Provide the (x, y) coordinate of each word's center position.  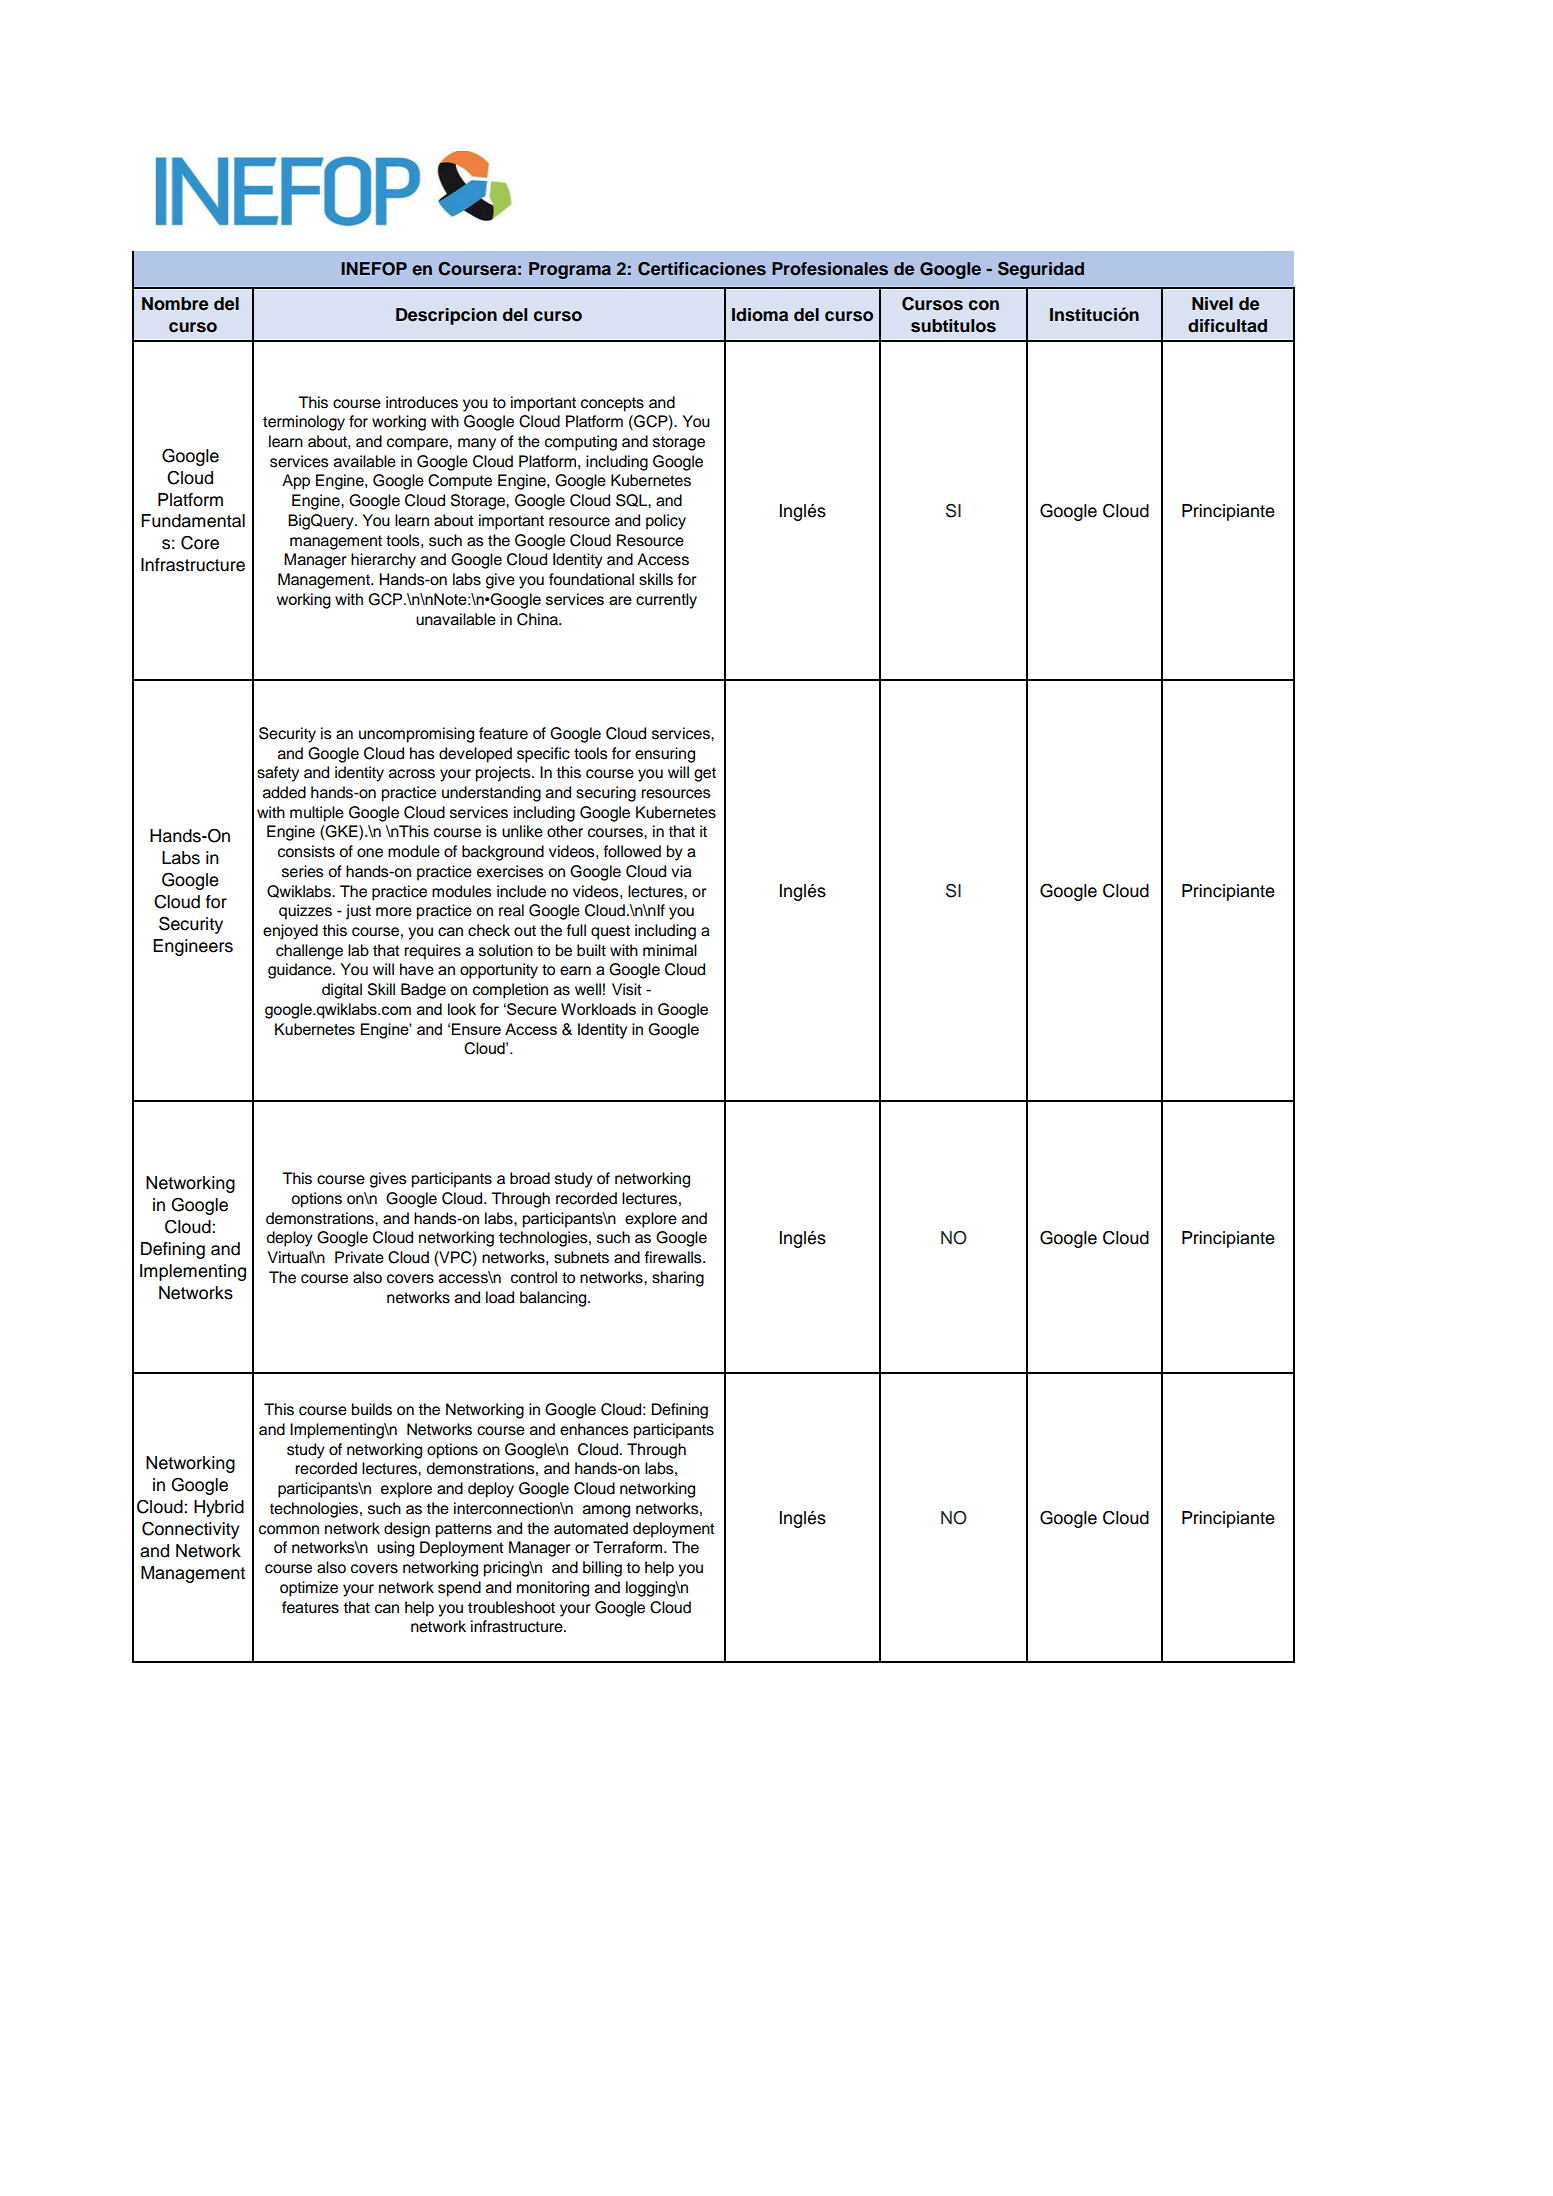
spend (459, 1589)
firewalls (674, 1257)
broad (530, 1178)
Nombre (175, 304)
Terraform (629, 1547)
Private (359, 1257)
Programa (570, 270)
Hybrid (219, 1508)
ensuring (665, 755)
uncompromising (416, 735)
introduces (422, 402)
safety (278, 774)
